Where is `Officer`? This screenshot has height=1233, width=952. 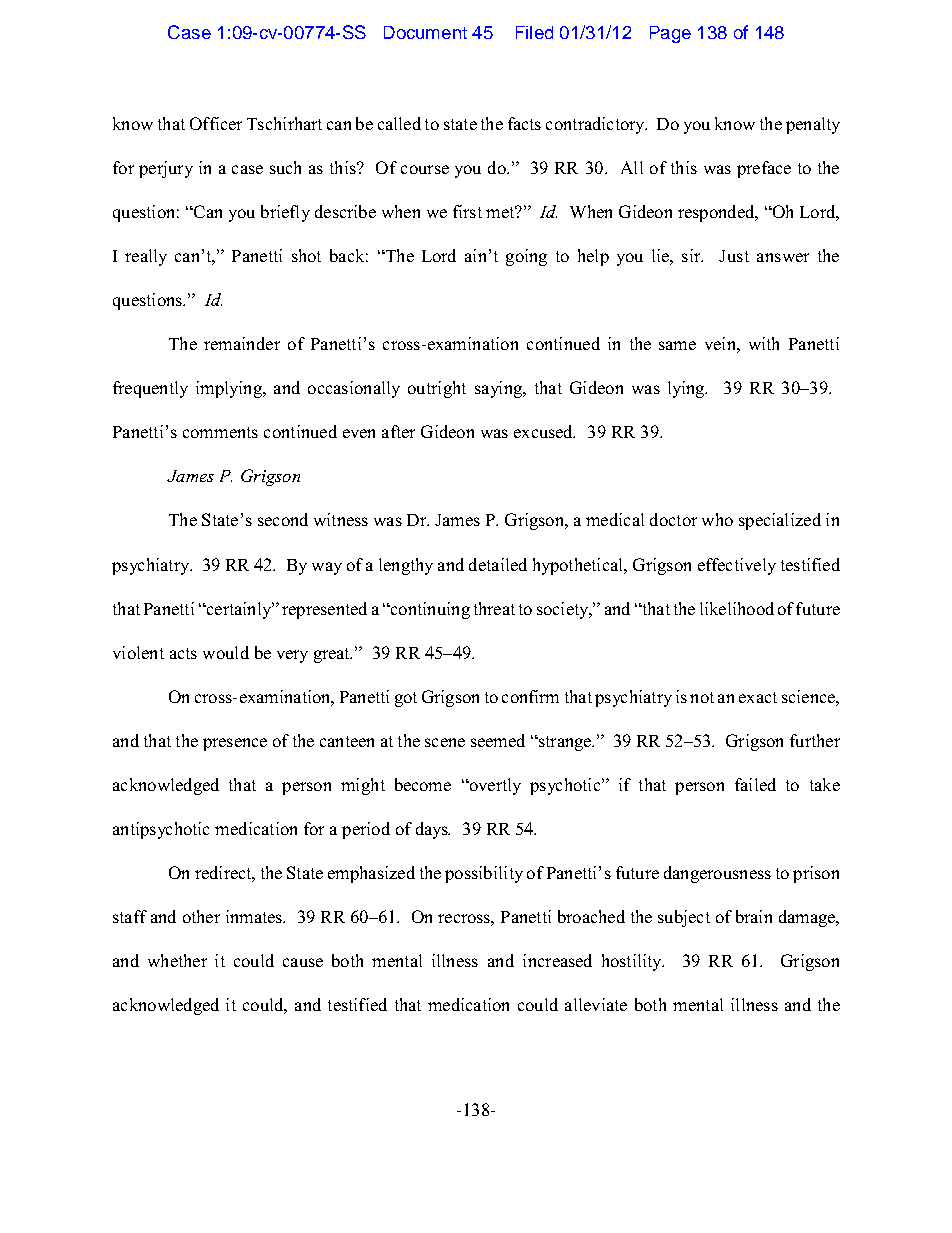 Officer is located at coordinates (216, 123).
